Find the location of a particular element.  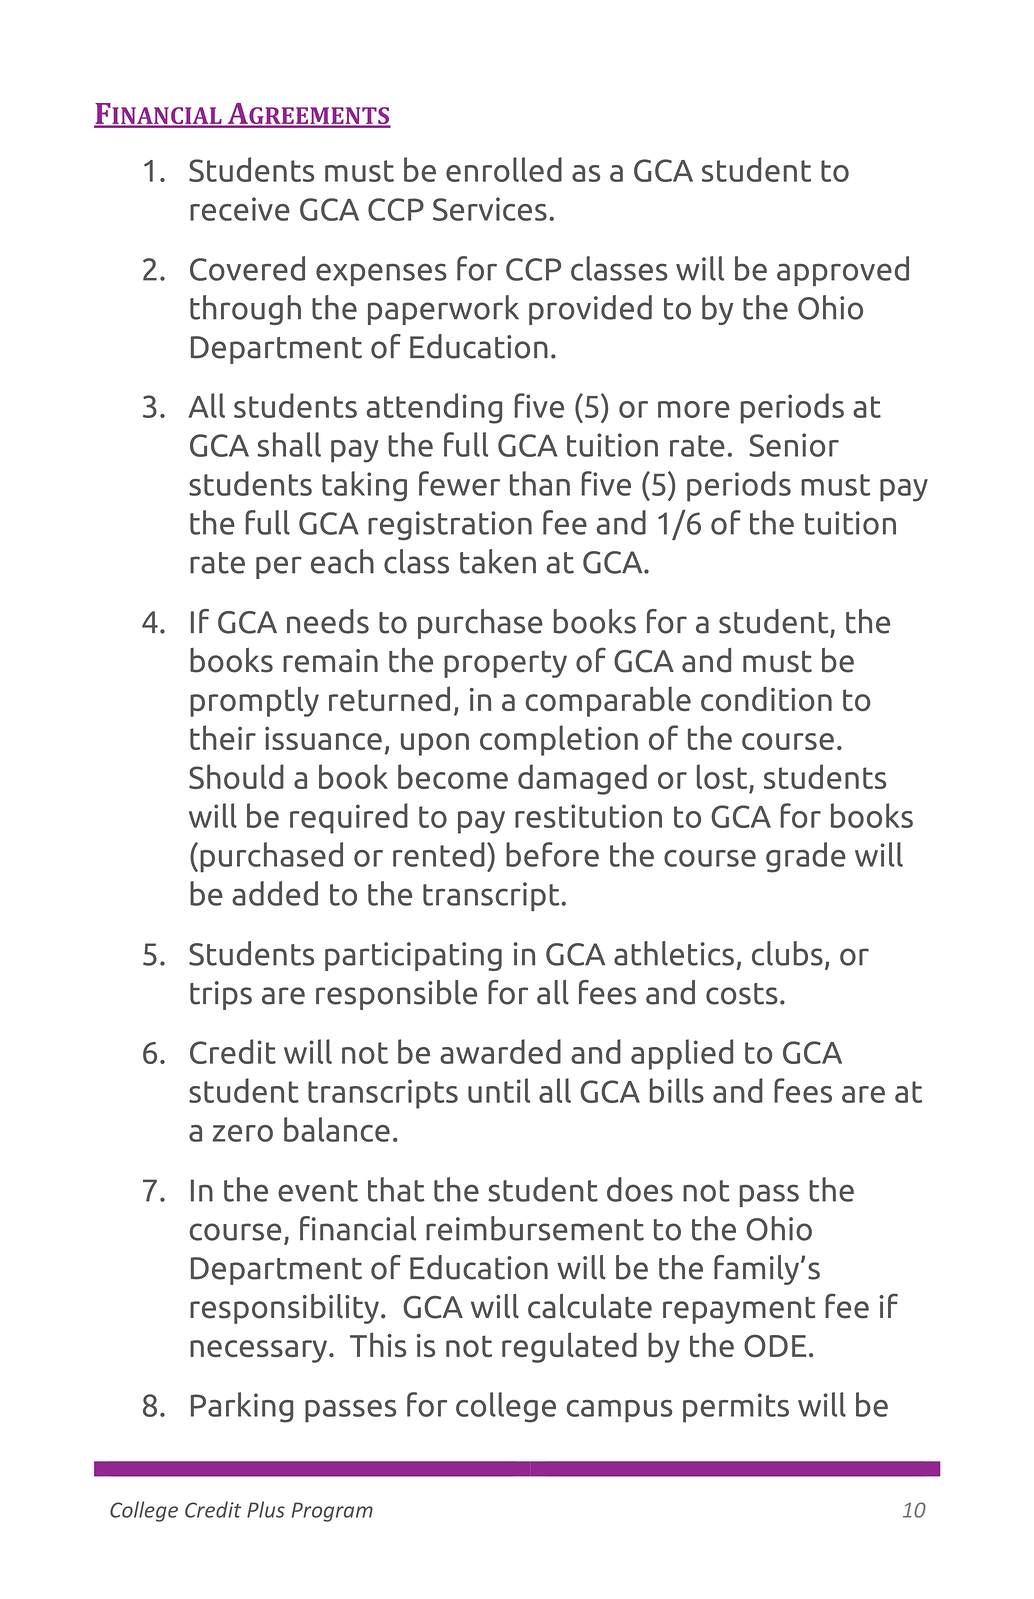

receive is located at coordinates (240, 209).
